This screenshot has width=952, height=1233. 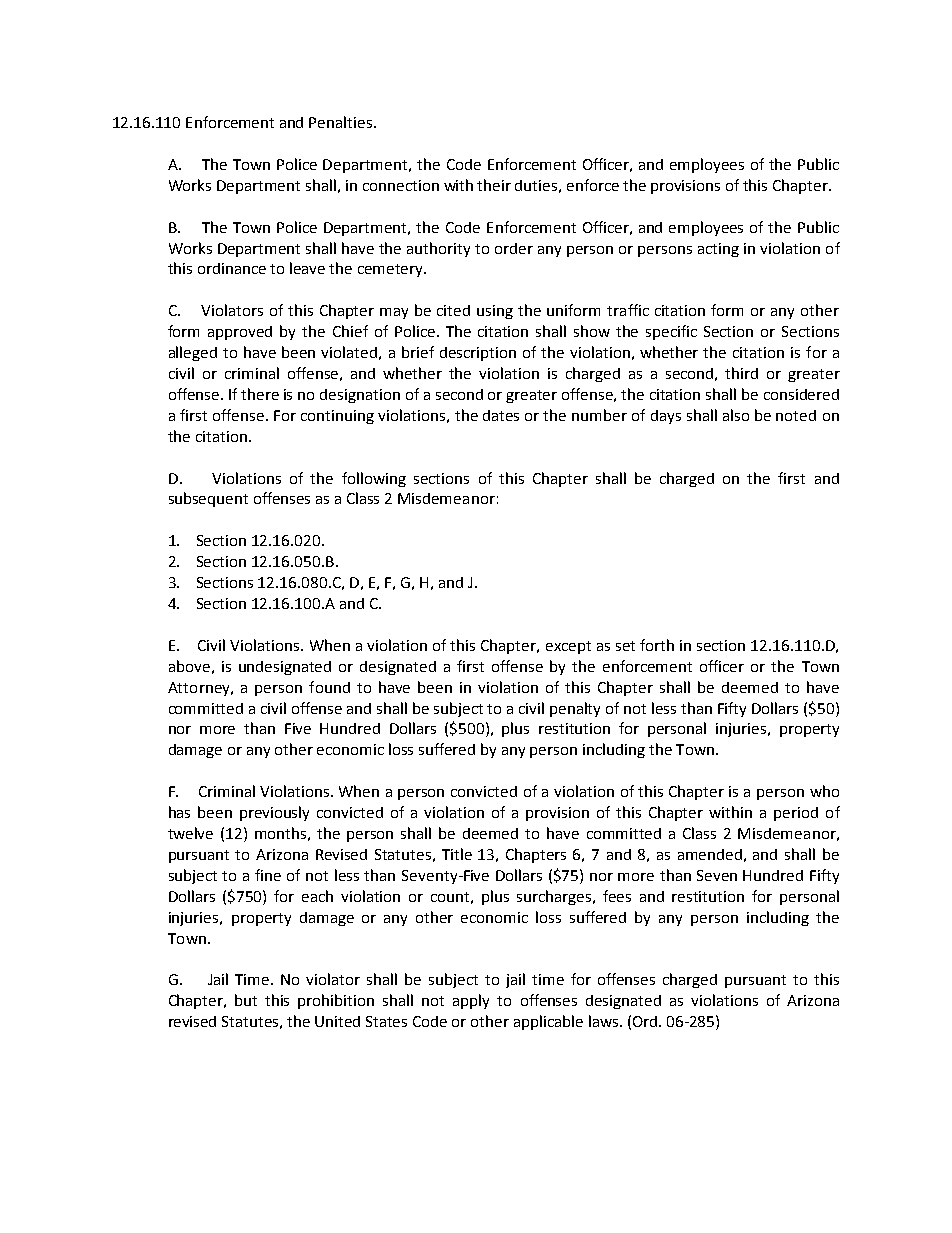 I want to click on subsequent, so click(x=208, y=499).
